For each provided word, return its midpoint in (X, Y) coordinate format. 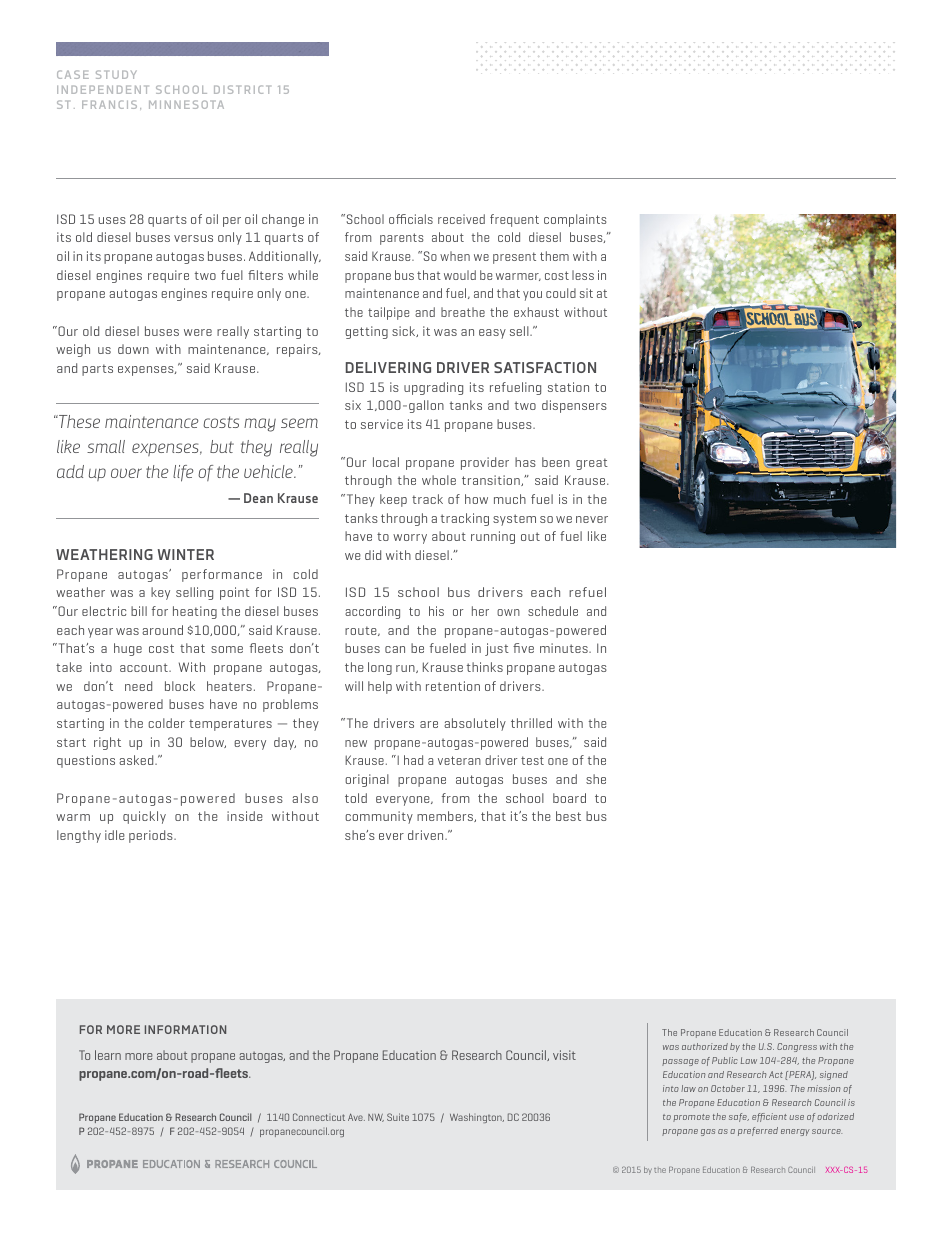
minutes (565, 648)
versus (193, 238)
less (583, 275)
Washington (477, 1118)
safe (739, 1117)
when (455, 256)
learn (108, 1055)
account (145, 667)
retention (453, 686)
